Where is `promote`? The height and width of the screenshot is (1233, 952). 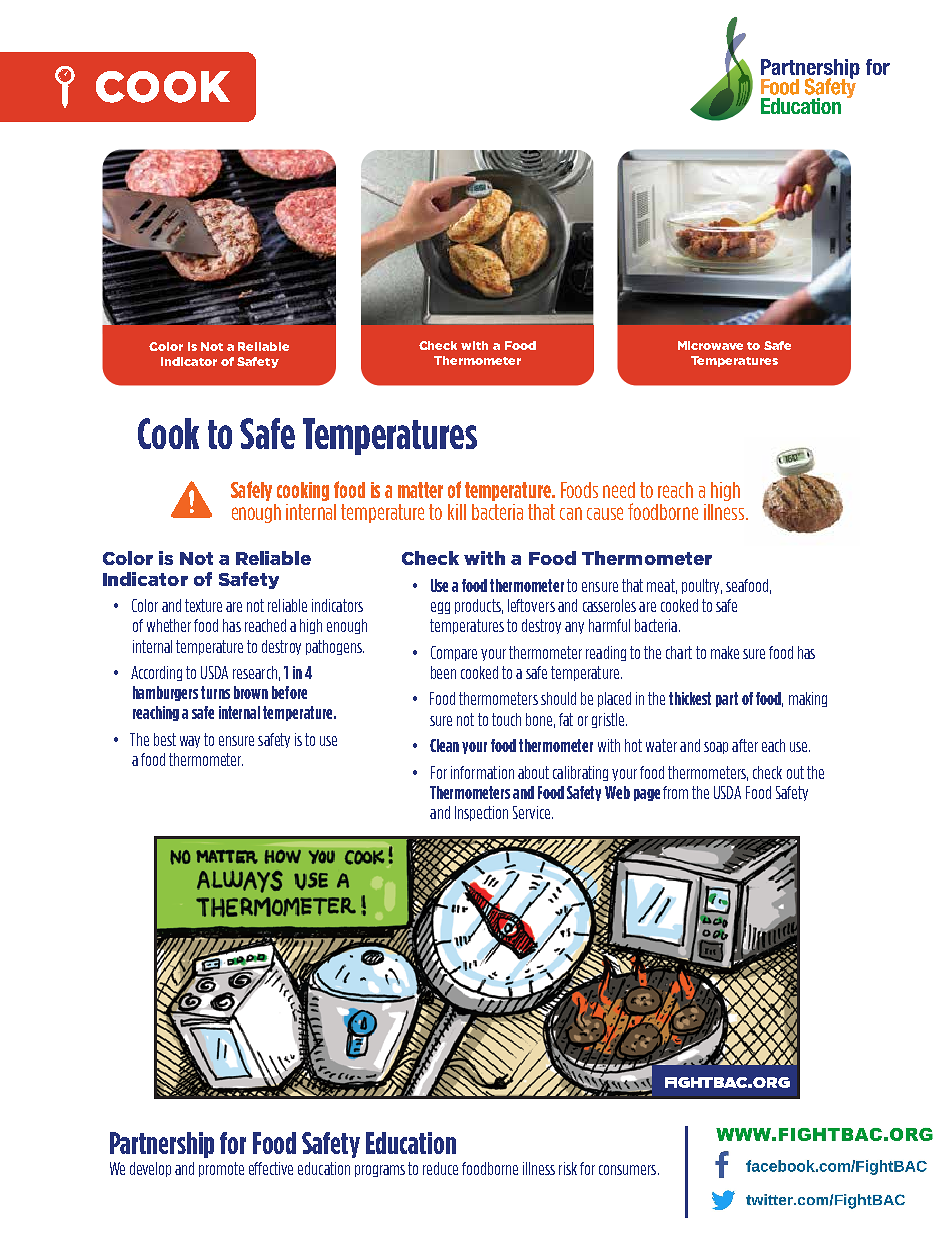
promote is located at coordinates (221, 1169).
